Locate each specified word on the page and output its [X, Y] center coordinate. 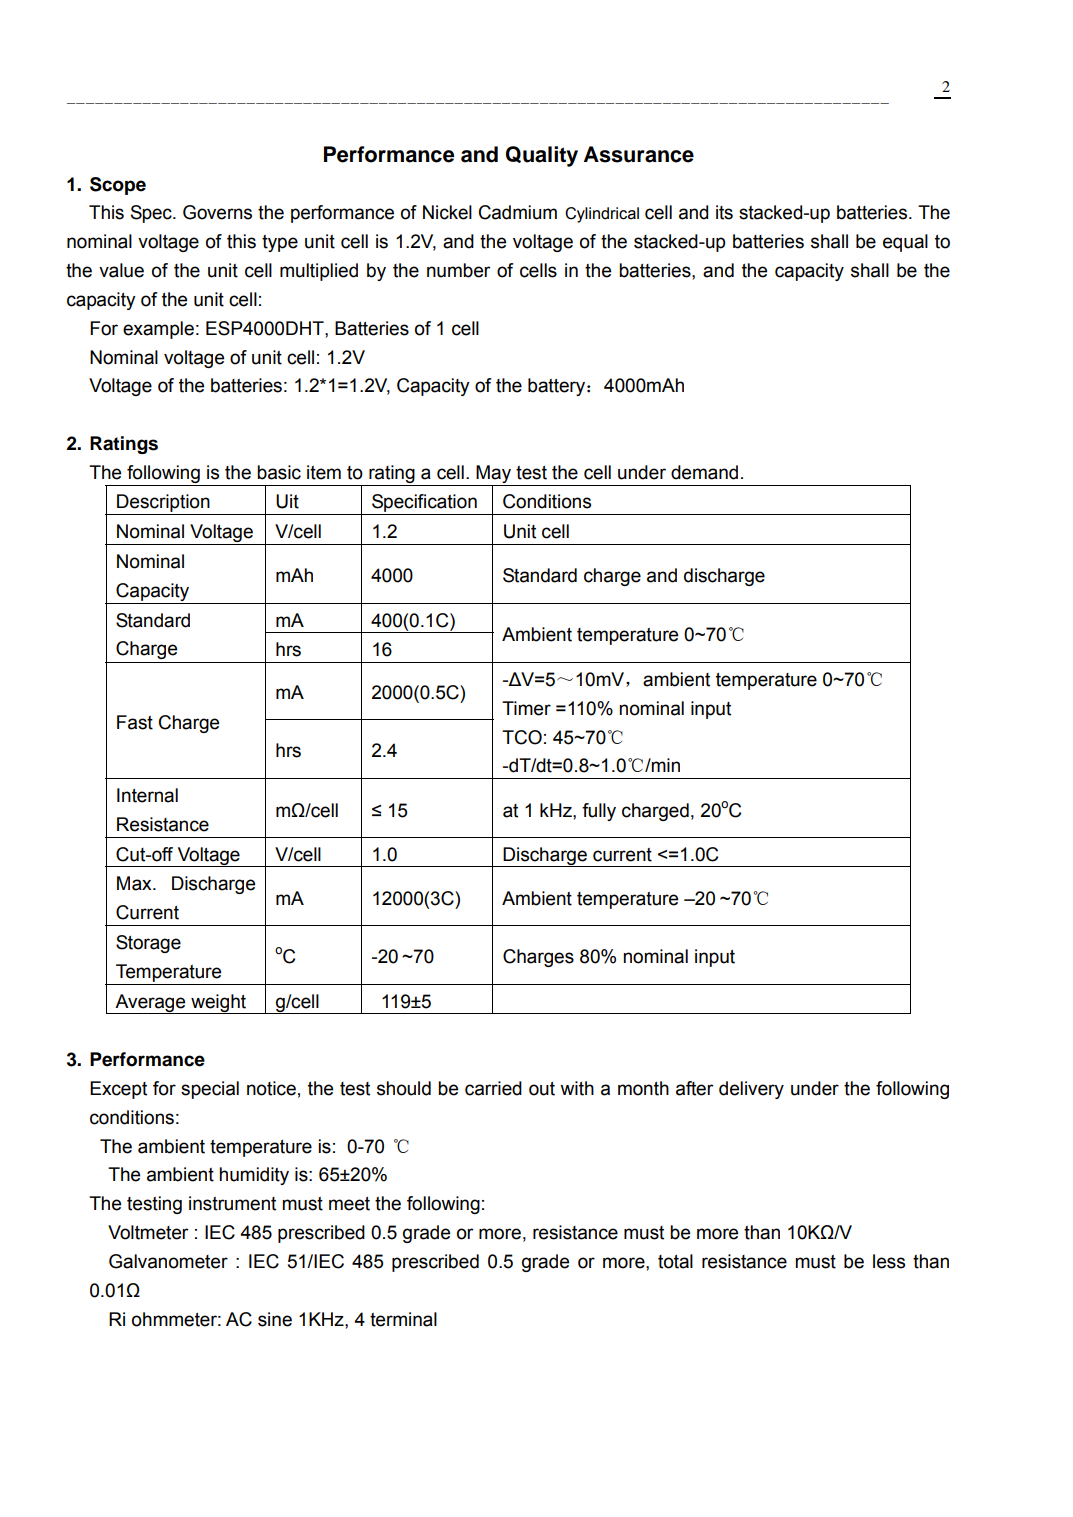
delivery [751, 1090]
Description [163, 504]
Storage [148, 944]
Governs [217, 212]
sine [275, 1319]
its [724, 212]
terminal [403, 1319]
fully [599, 812]
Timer [526, 708]
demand [704, 472]
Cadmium [518, 212]
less [889, 1261]
